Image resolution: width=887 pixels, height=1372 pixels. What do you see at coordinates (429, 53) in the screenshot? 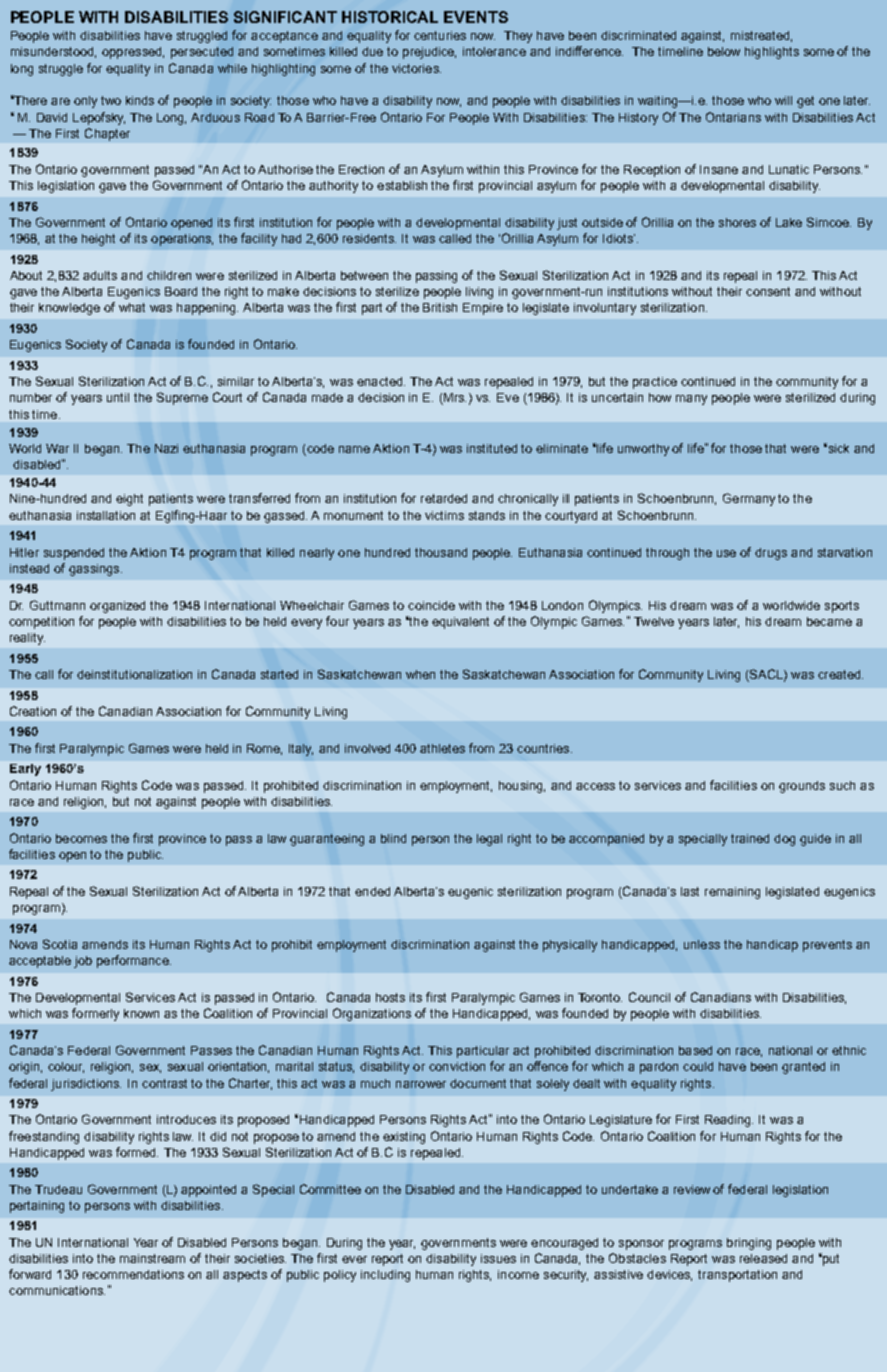
I see `prejudice` at bounding box center [429, 53].
